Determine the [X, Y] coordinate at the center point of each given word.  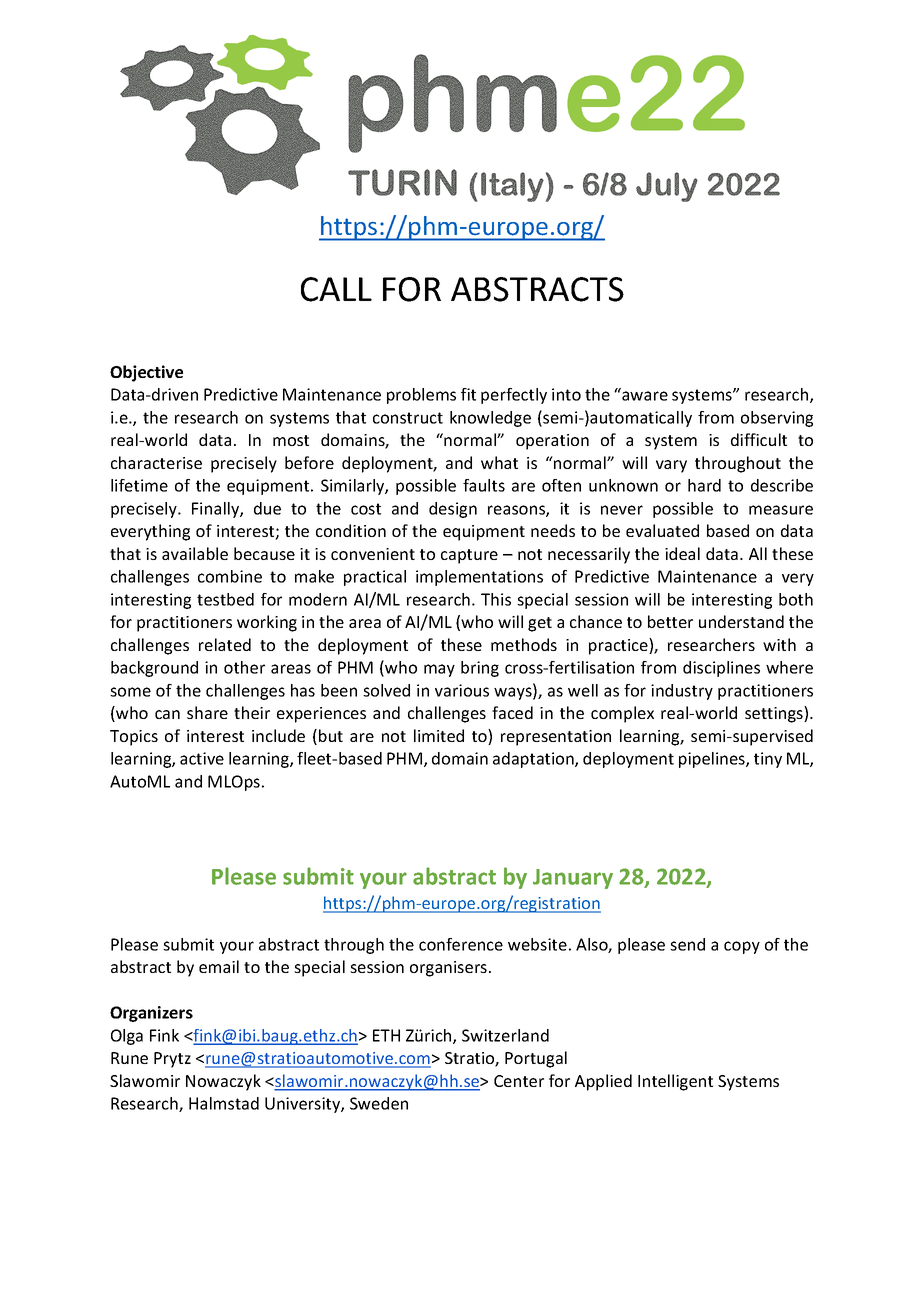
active [202, 758]
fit [468, 394]
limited [439, 735]
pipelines [713, 760]
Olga [127, 1037]
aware [645, 396]
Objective [146, 373]
